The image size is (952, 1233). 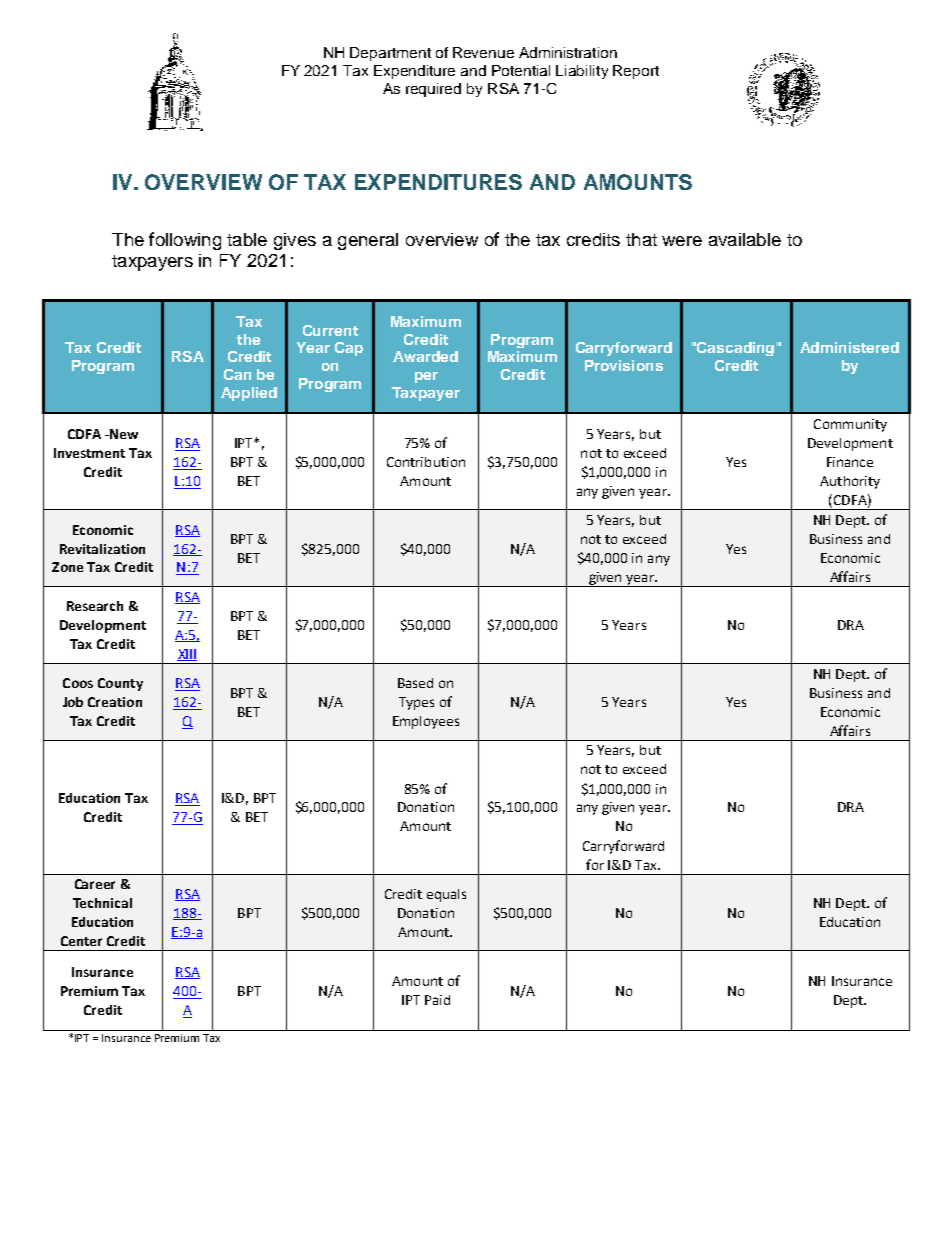 I want to click on Contribution, so click(x=426, y=462).
